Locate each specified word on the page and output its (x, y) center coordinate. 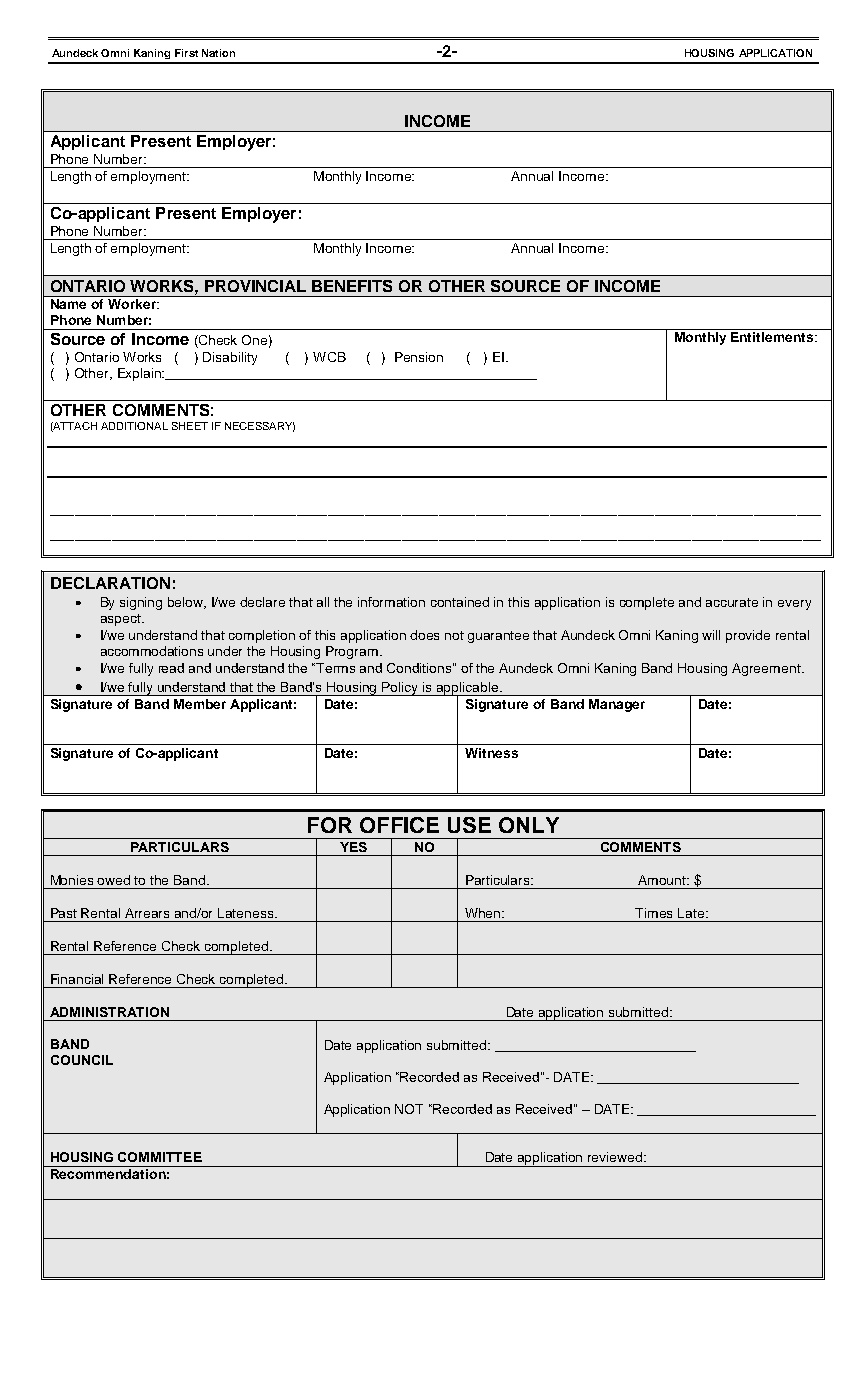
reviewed (616, 1157)
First (186, 53)
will (711, 635)
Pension (419, 357)
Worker (133, 304)
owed (113, 880)
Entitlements (772, 337)
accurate (732, 602)
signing (141, 603)
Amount (663, 880)
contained (460, 602)
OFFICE (399, 825)
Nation (218, 53)
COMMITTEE (160, 1157)
